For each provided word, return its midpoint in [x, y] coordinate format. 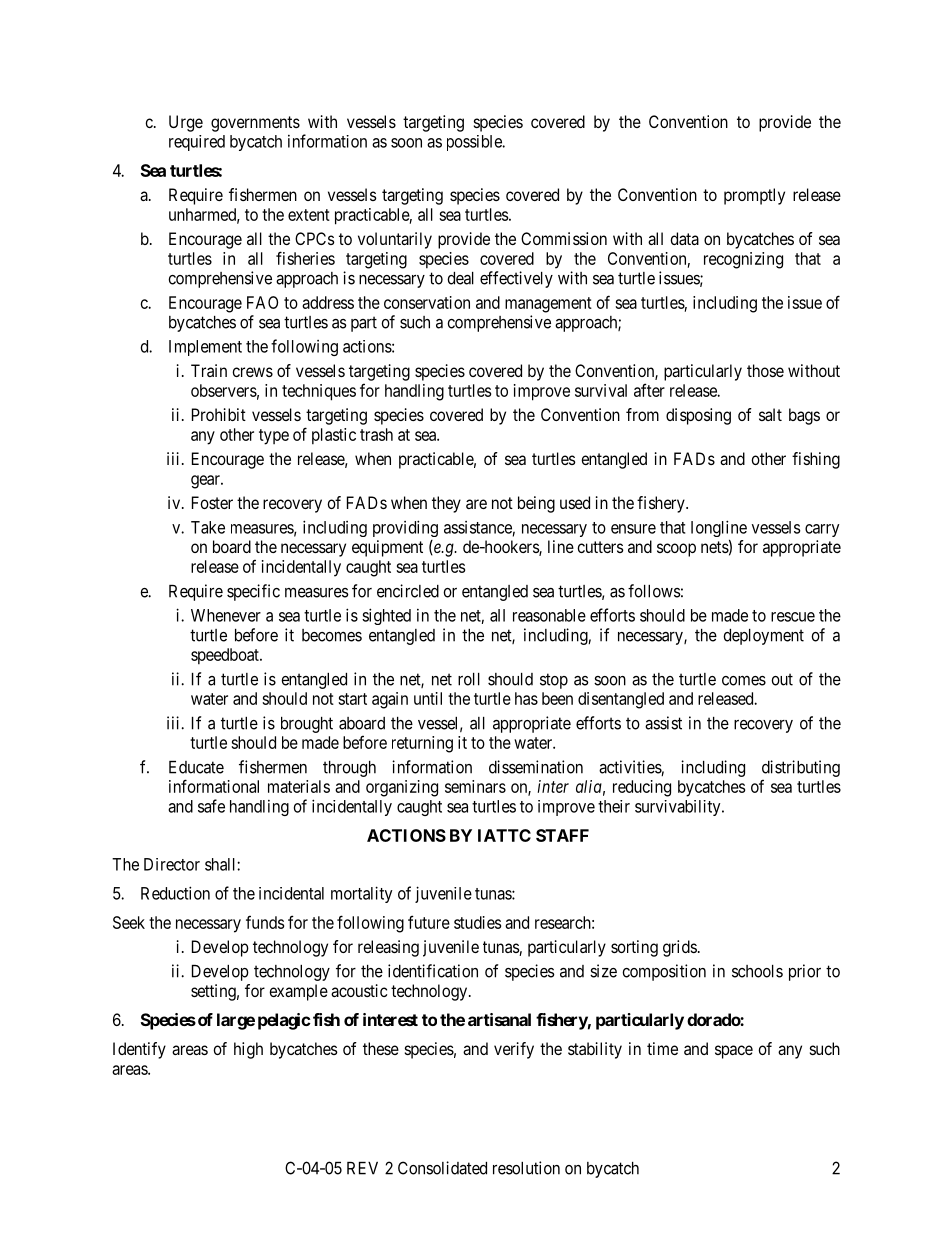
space [734, 1052]
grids [680, 948]
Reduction [175, 893]
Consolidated [442, 1168]
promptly [754, 196]
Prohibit [219, 414]
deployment [763, 637]
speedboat [226, 656]
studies [477, 922]
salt [770, 414]
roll [469, 679]
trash [376, 434]
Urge [186, 123]
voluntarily [395, 240]
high [248, 1050]
